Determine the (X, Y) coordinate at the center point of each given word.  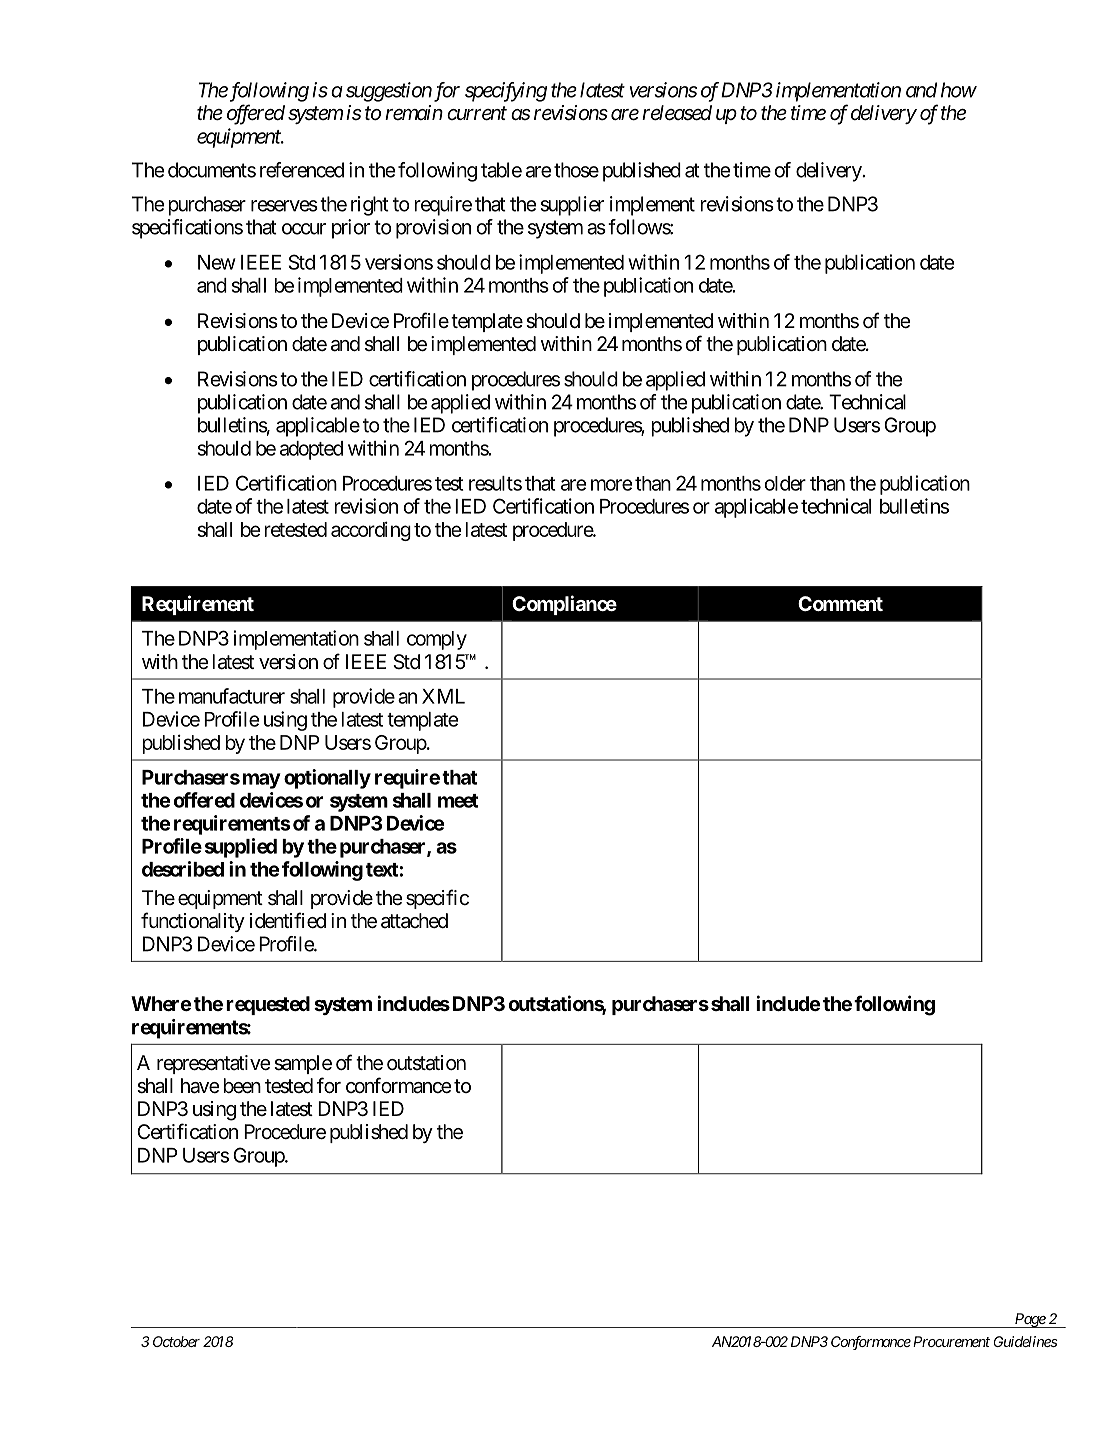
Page (1029, 1320)
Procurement (951, 1341)
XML (443, 696)
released (677, 113)
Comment (840, 603)
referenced (302, 170)
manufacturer (232, 696)
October (176, 1341)
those (576, 170)
